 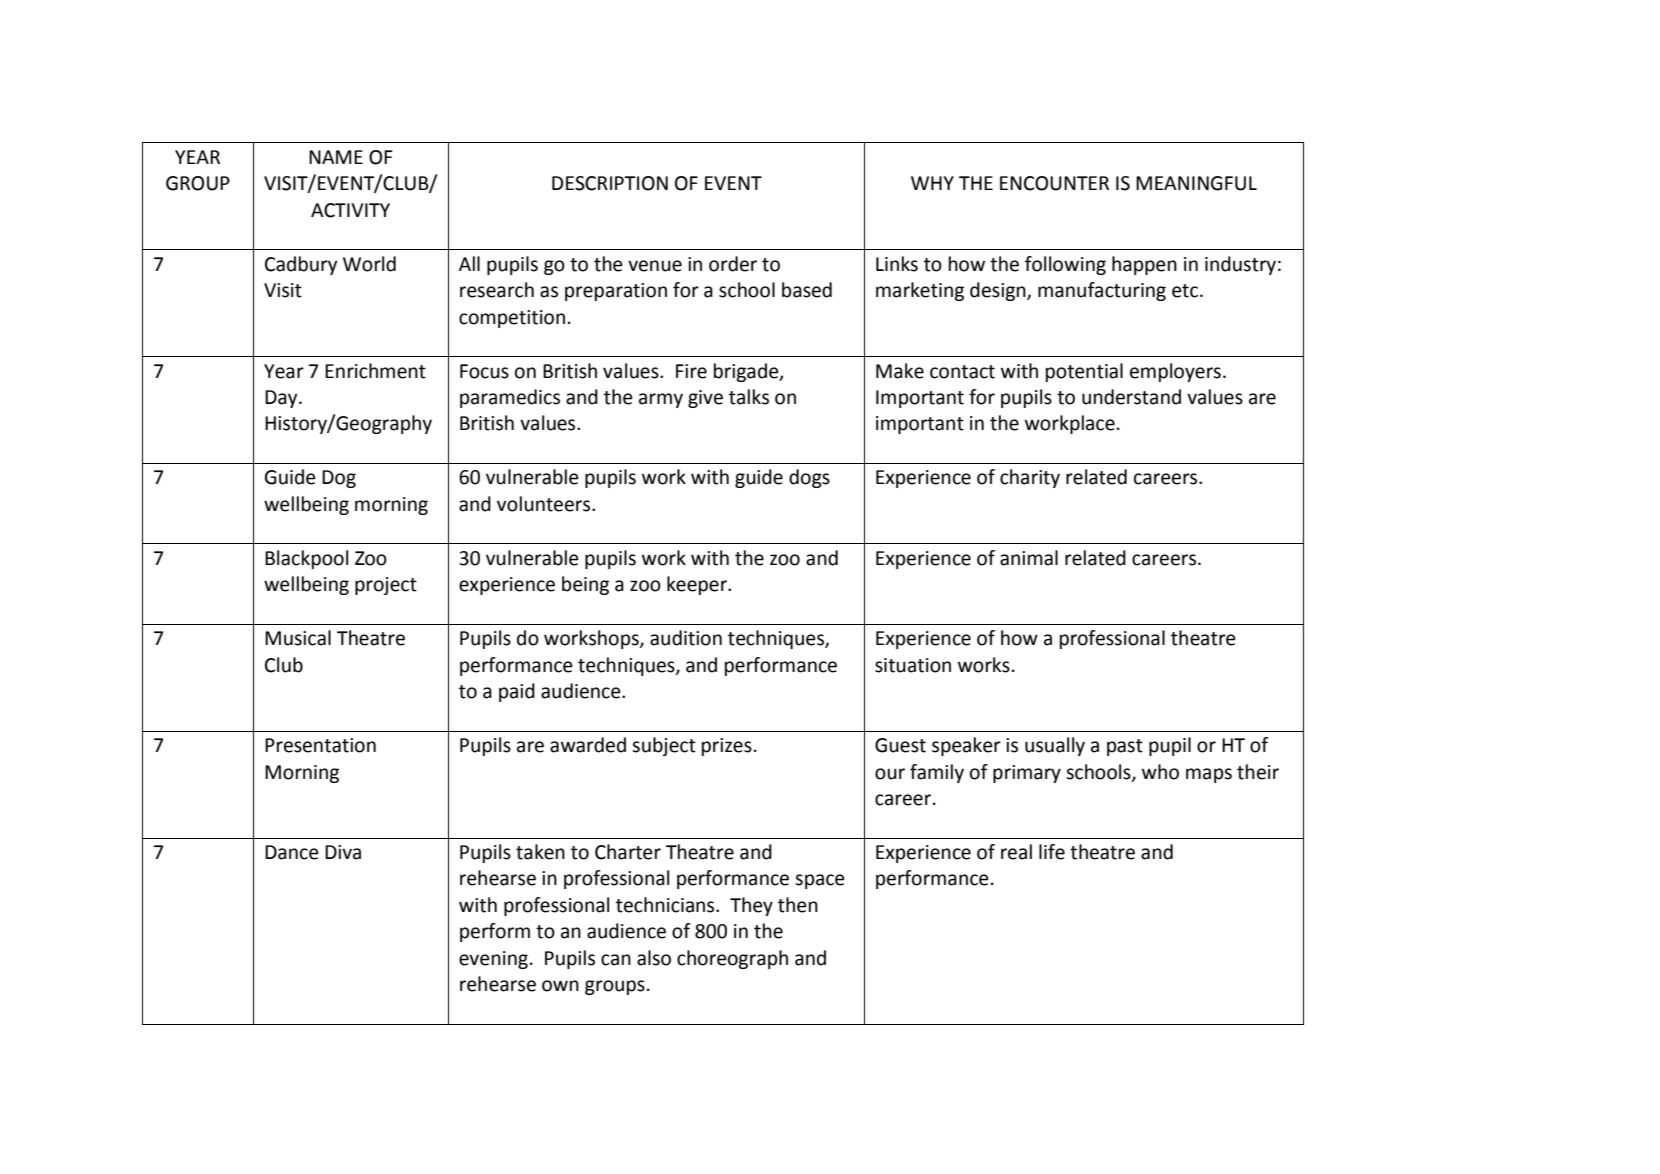 I want to click on MEANINGFUL, so click(x=1196, y=183).
